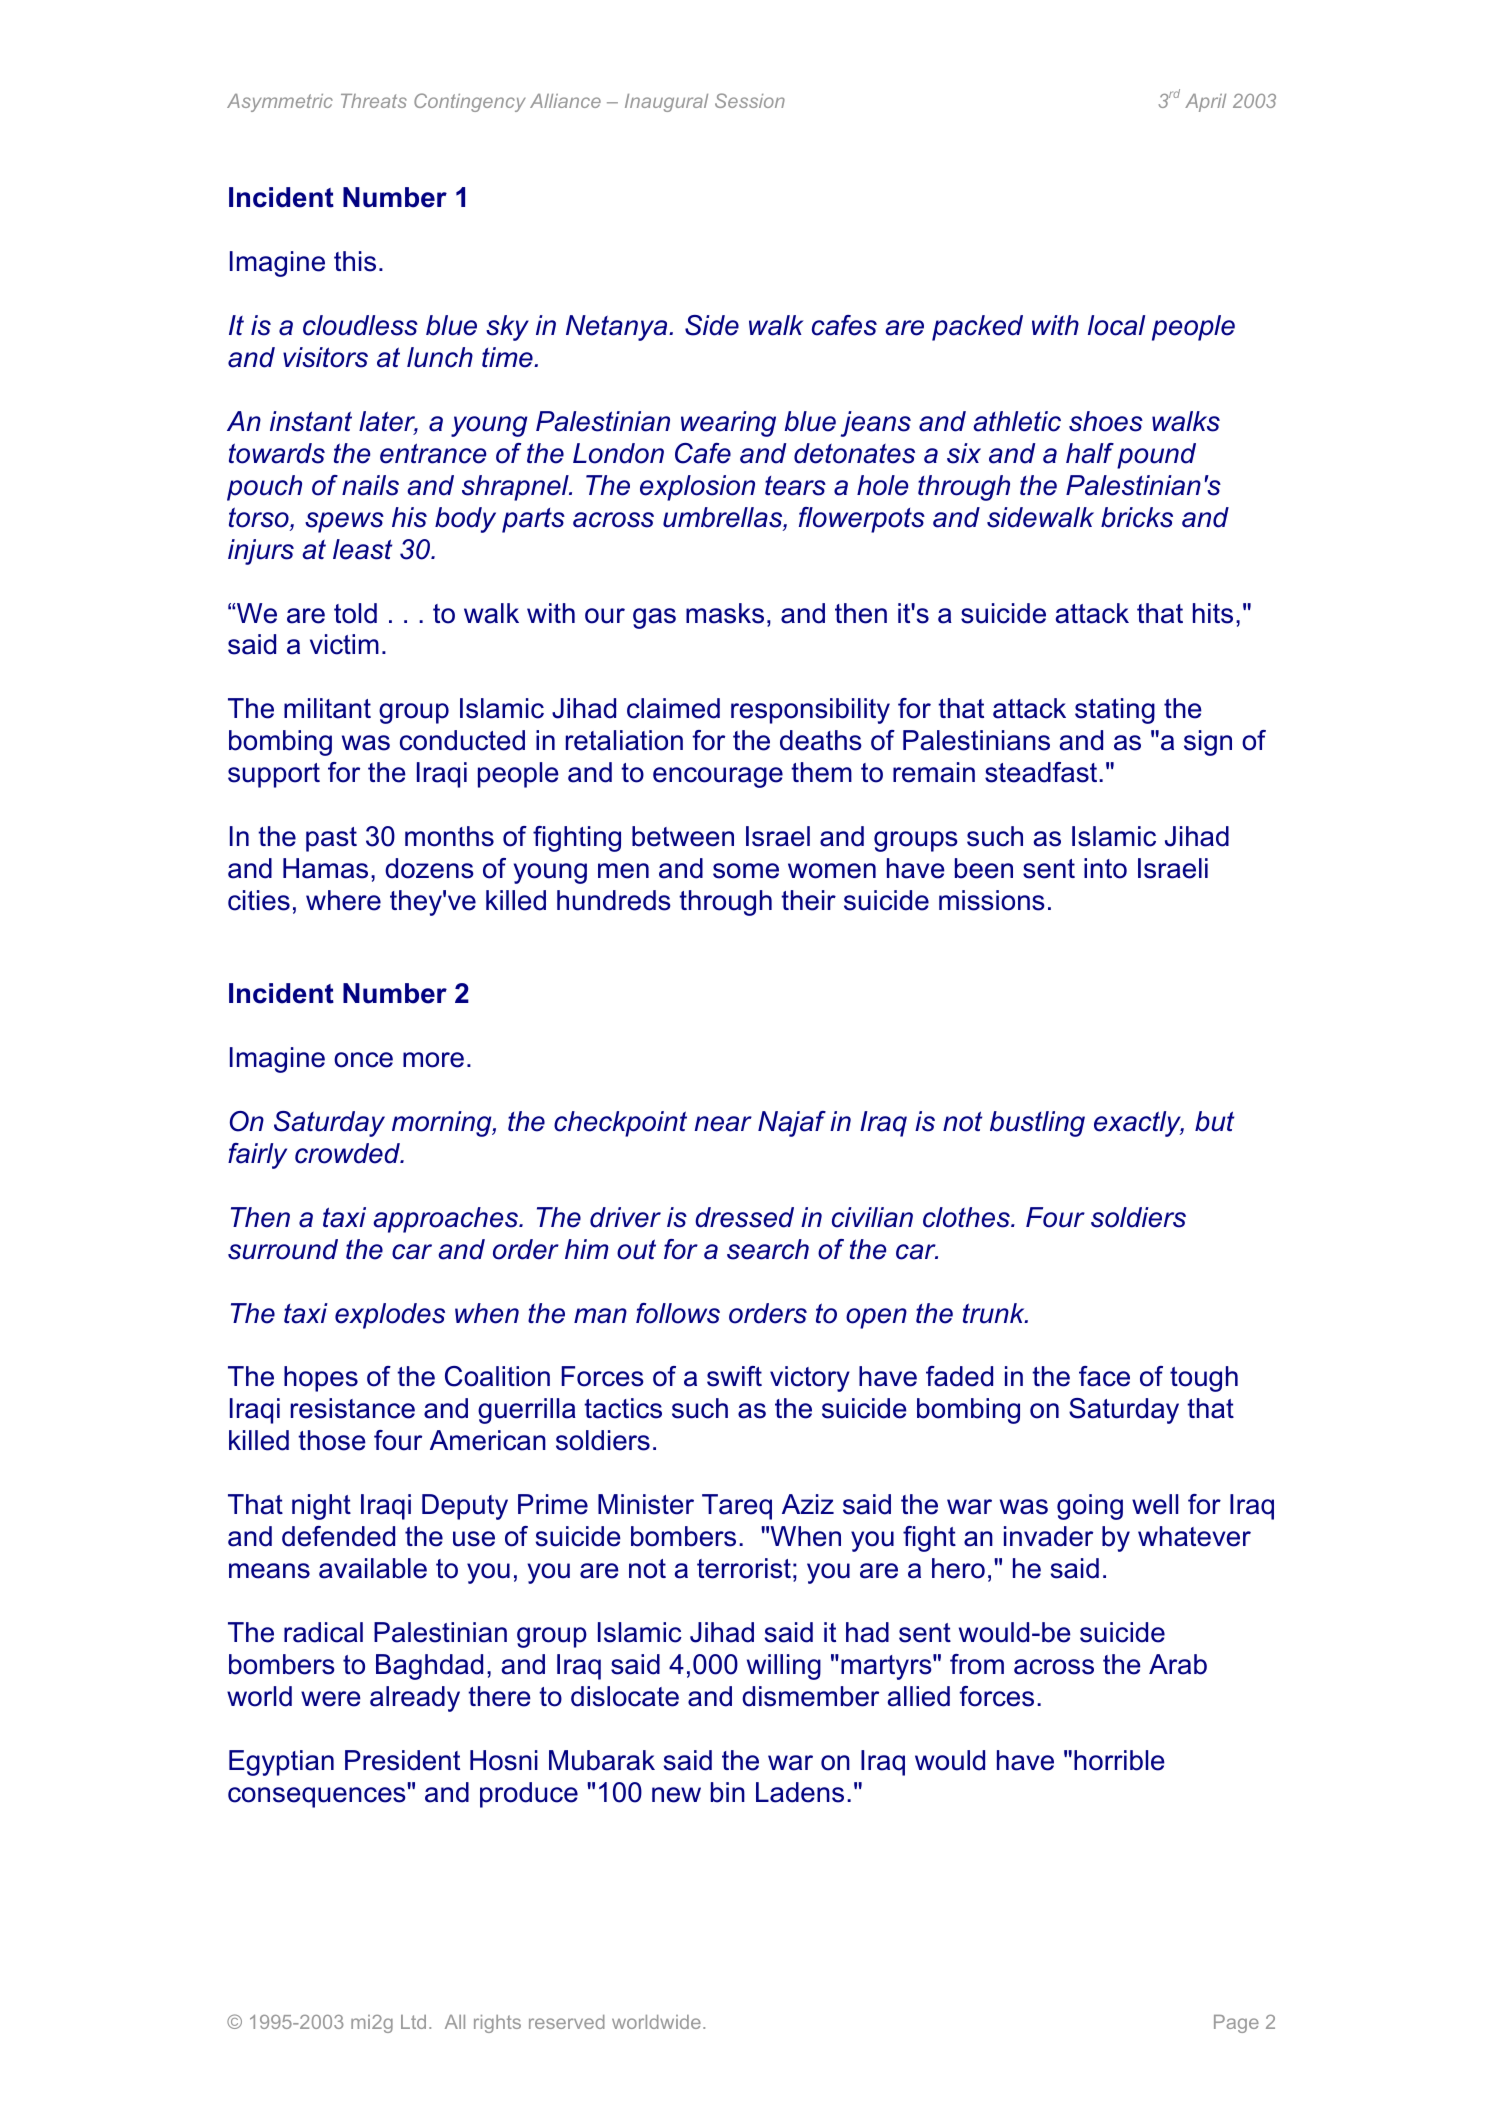 Image resolution: width=1503 pixels, height=2127 pixels. I want to click on Session, so click(750, 100).
